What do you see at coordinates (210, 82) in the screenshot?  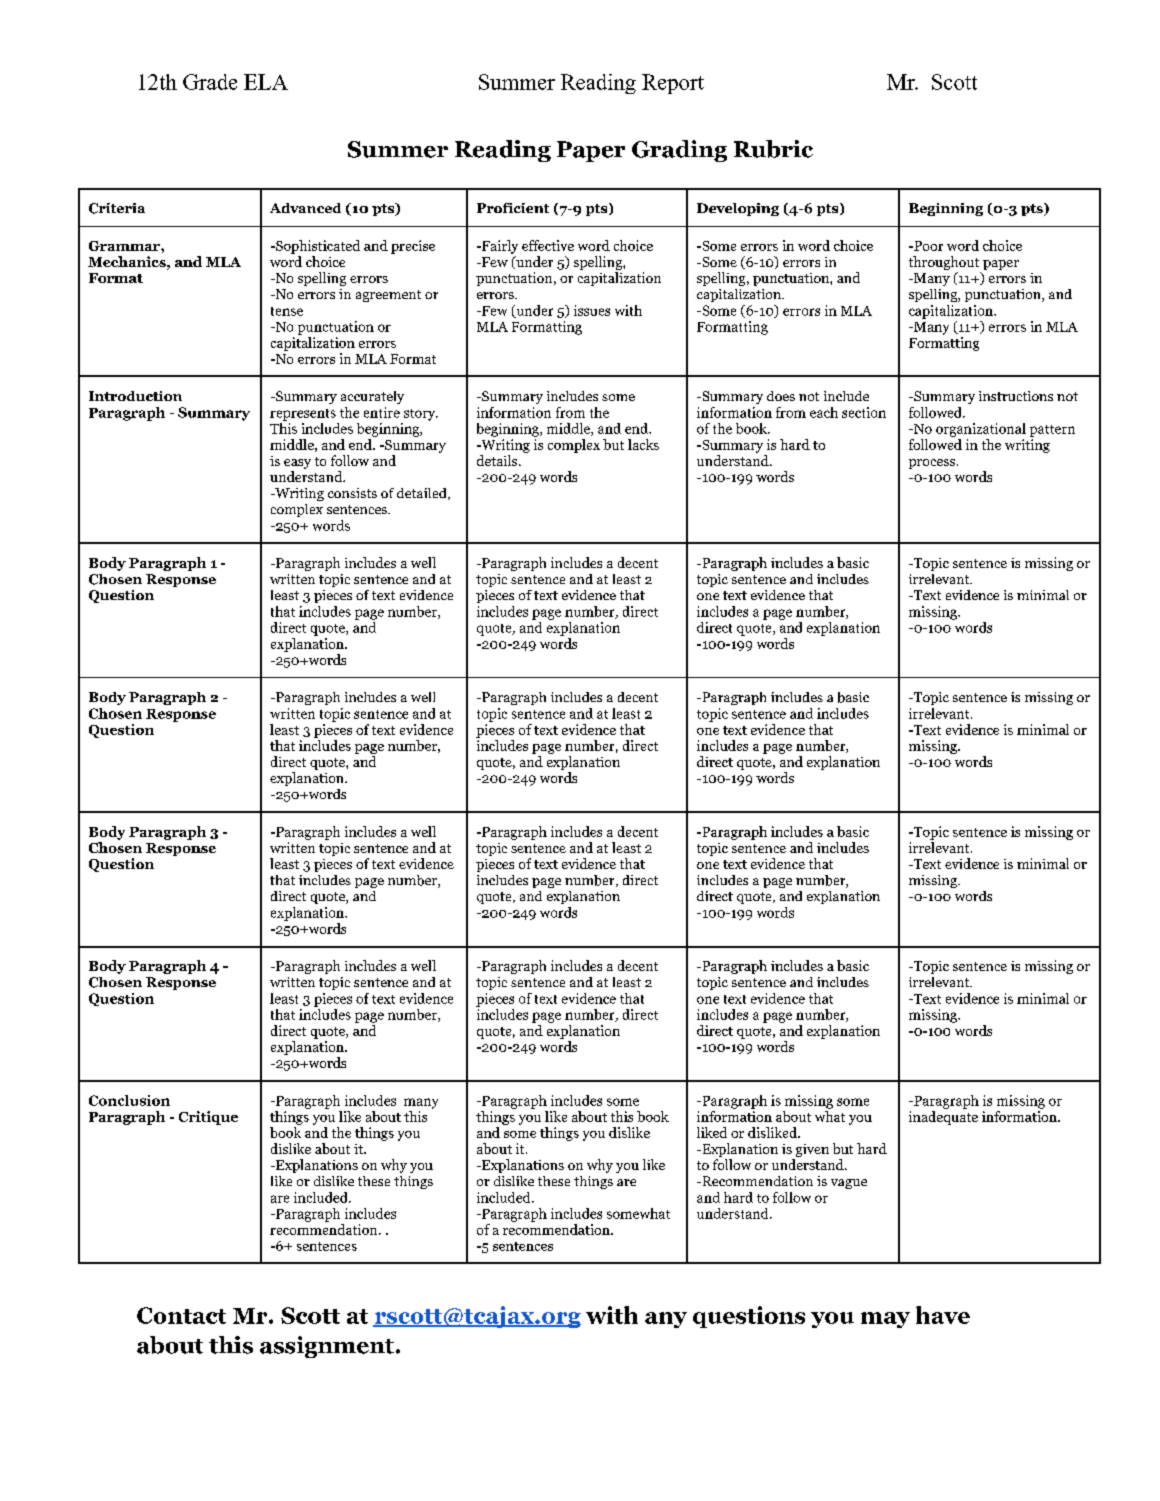 I see `Grade` at bounding box center [210, 82].
